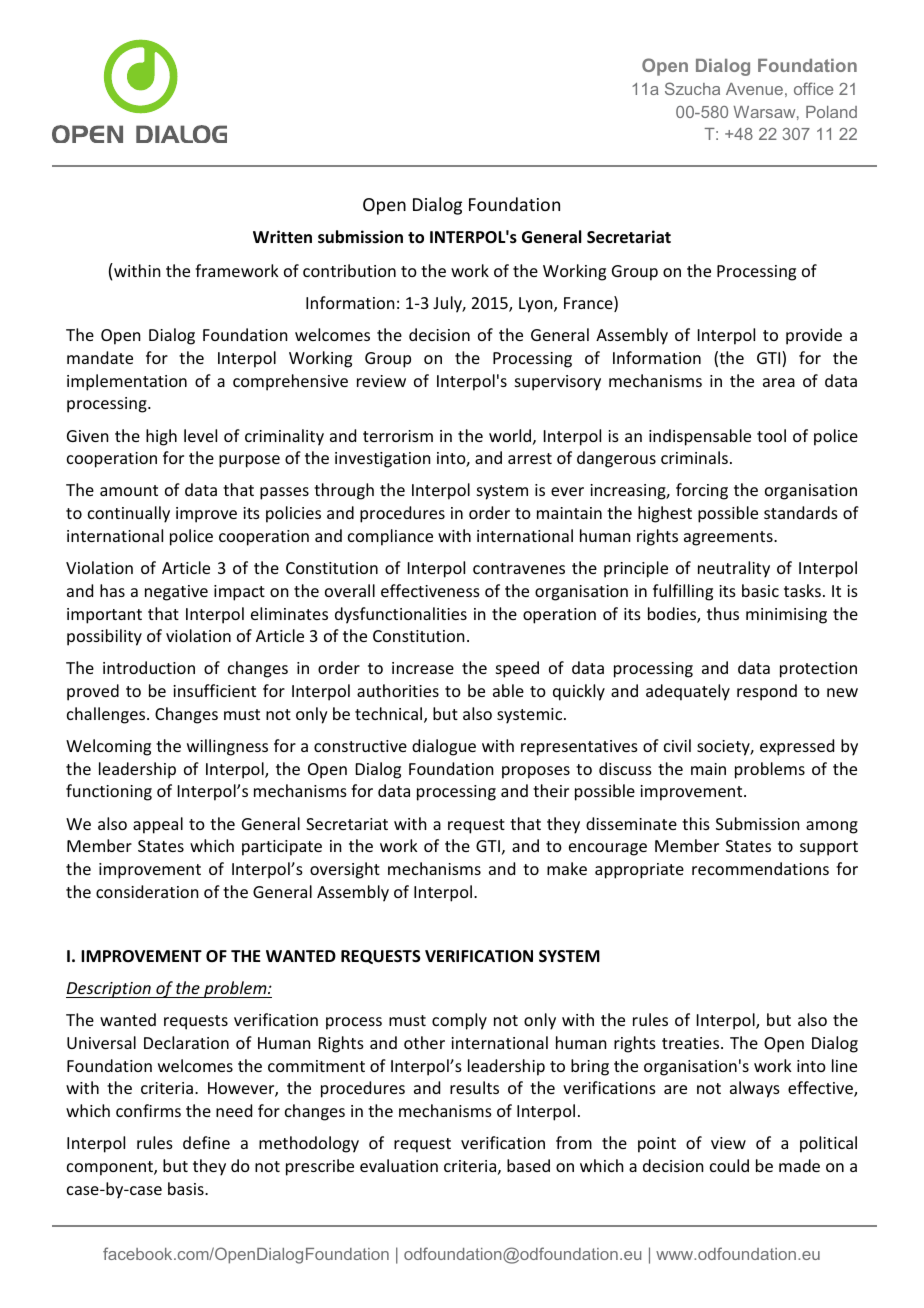  Describe the element at coordinates (206, 1142) in the page. I see `define` at that location.
